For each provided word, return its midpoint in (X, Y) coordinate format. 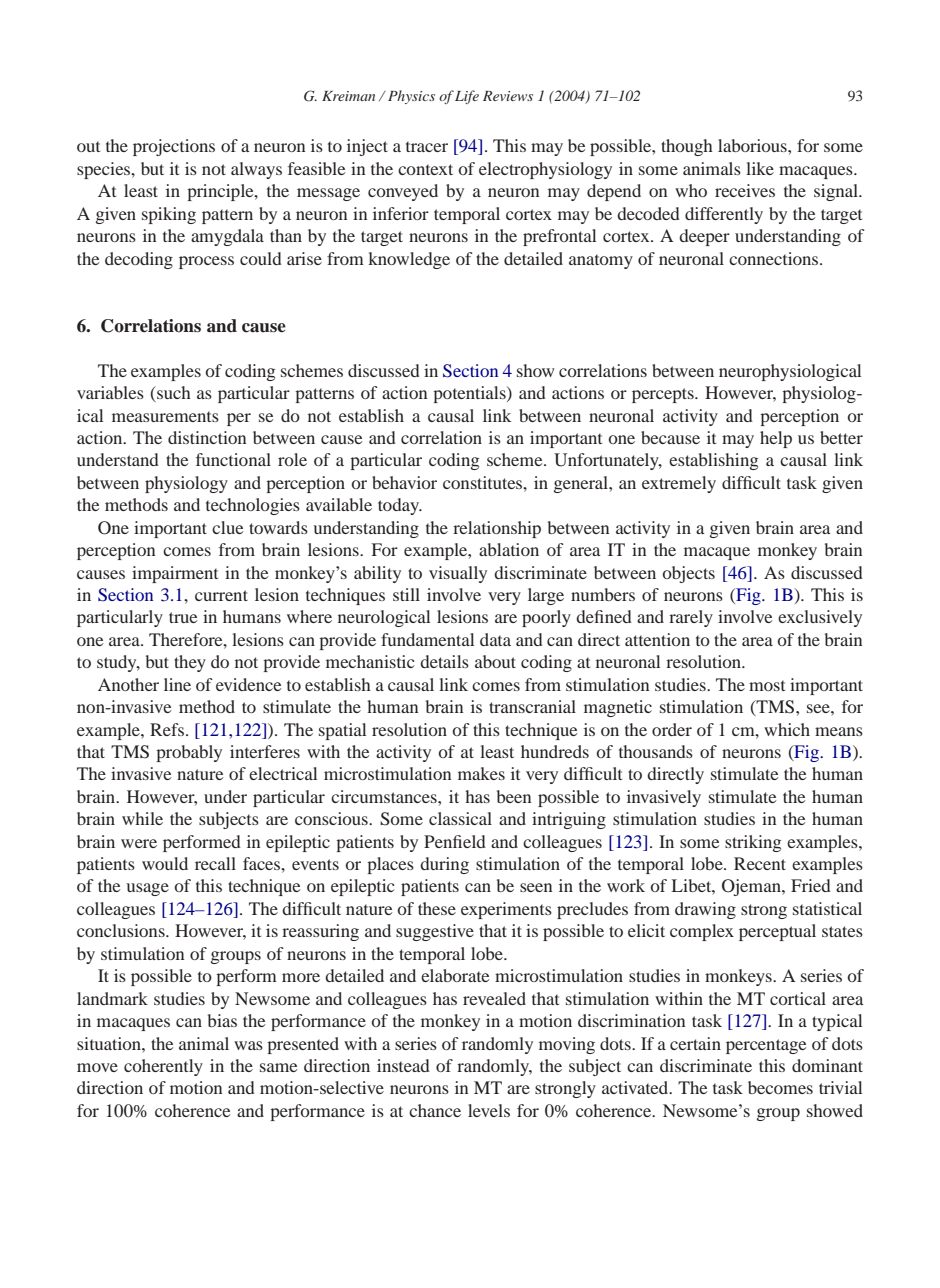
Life (467, 97)
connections (775, 258)
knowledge (409, 260)
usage (147, 889)
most (767, 685)
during (444, 865)
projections (174, 147)
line (177, 684)
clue (228, 527)
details (444, 661)
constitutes (484, 482)
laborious (753, 145)
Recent (760, 863)
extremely (679, 484)
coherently (163, 1067)
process (206, 262)
